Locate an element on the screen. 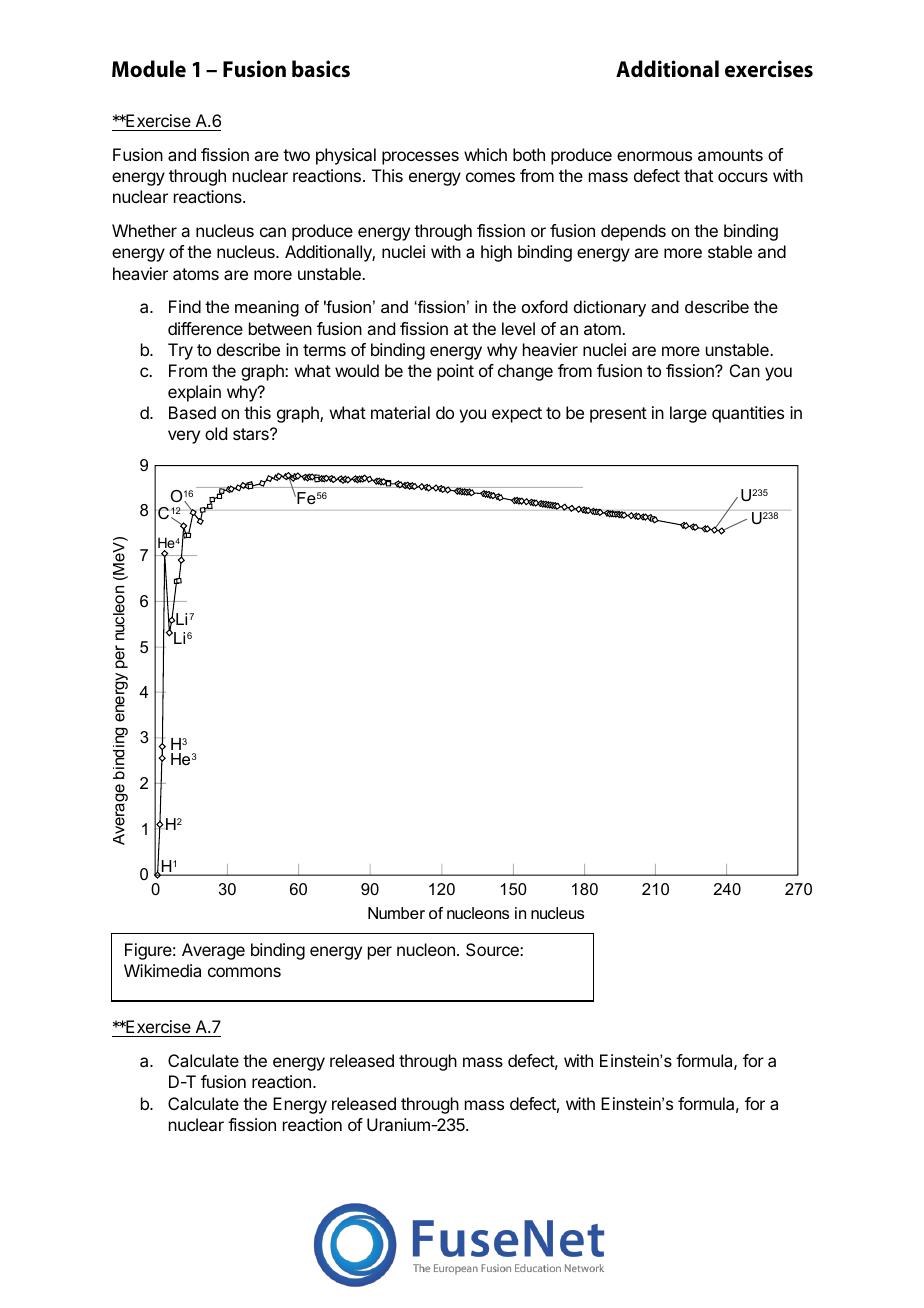 Image resolution: width=924 pixels, height=1308 pixels. point is located at coordinates (455, 372).
